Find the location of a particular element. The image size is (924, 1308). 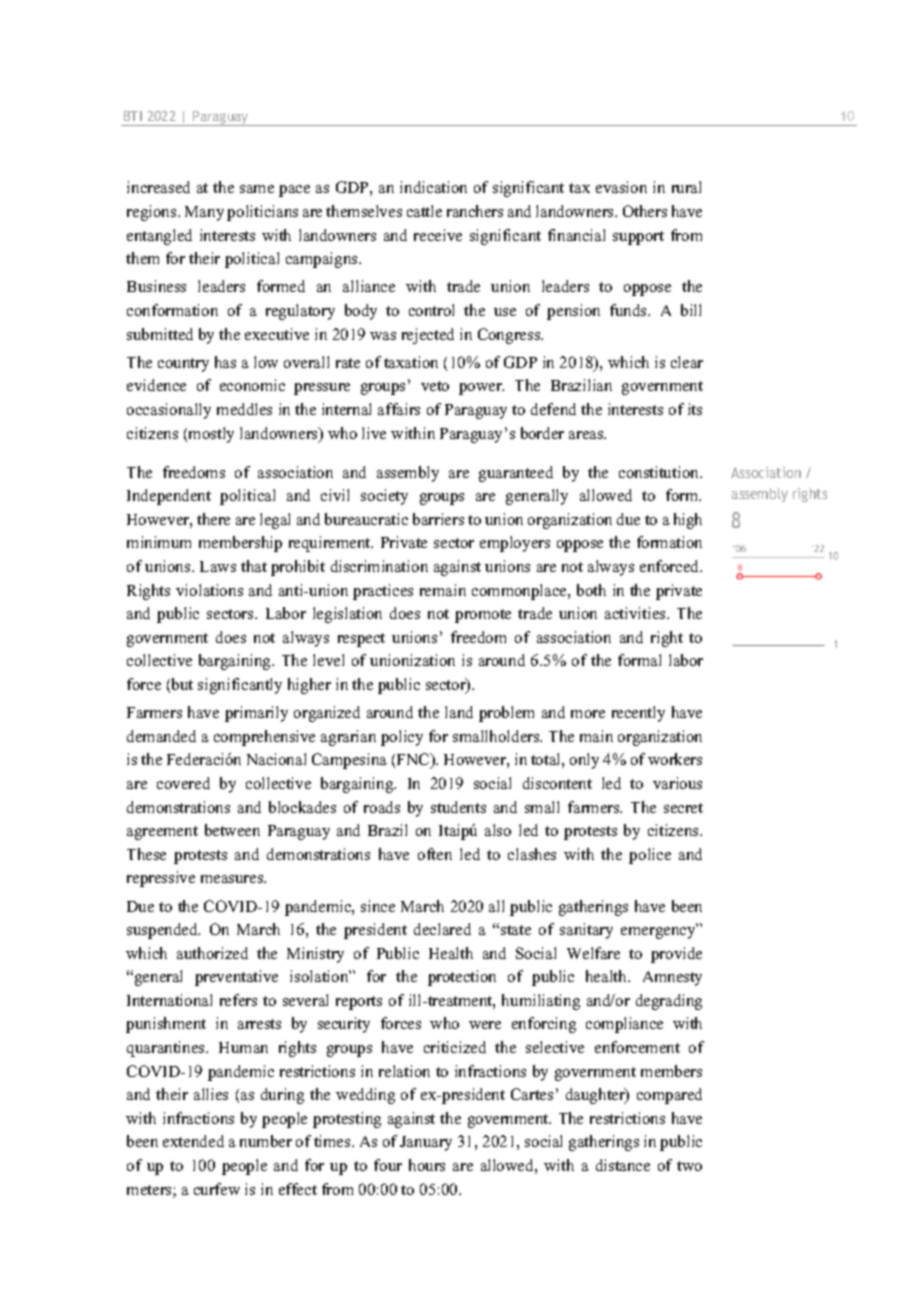

extended is located at coordinates (193, 1141).
